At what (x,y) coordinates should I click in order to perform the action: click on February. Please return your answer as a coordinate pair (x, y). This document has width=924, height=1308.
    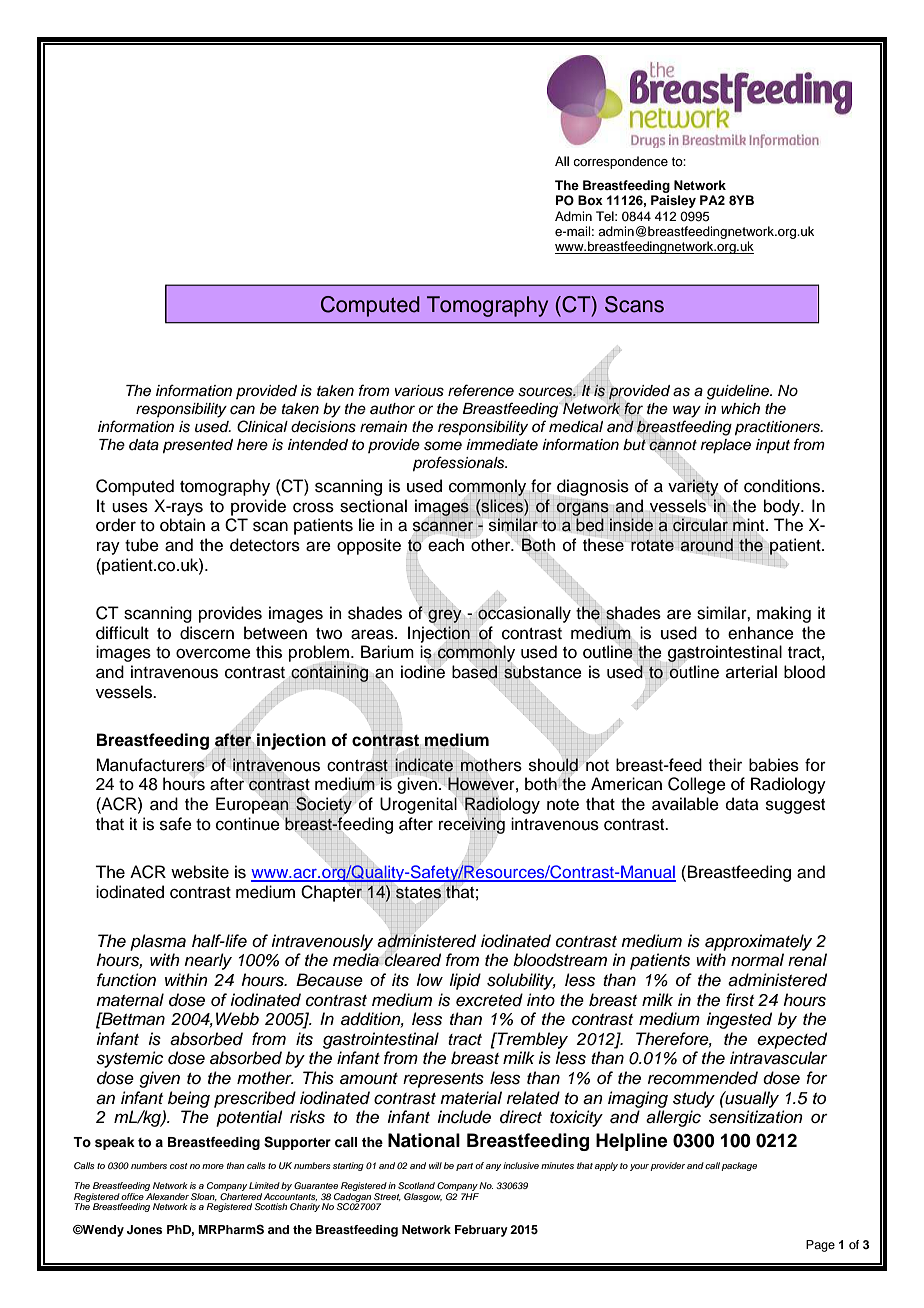
    Looking at the image, I should click on (481, 1231).
